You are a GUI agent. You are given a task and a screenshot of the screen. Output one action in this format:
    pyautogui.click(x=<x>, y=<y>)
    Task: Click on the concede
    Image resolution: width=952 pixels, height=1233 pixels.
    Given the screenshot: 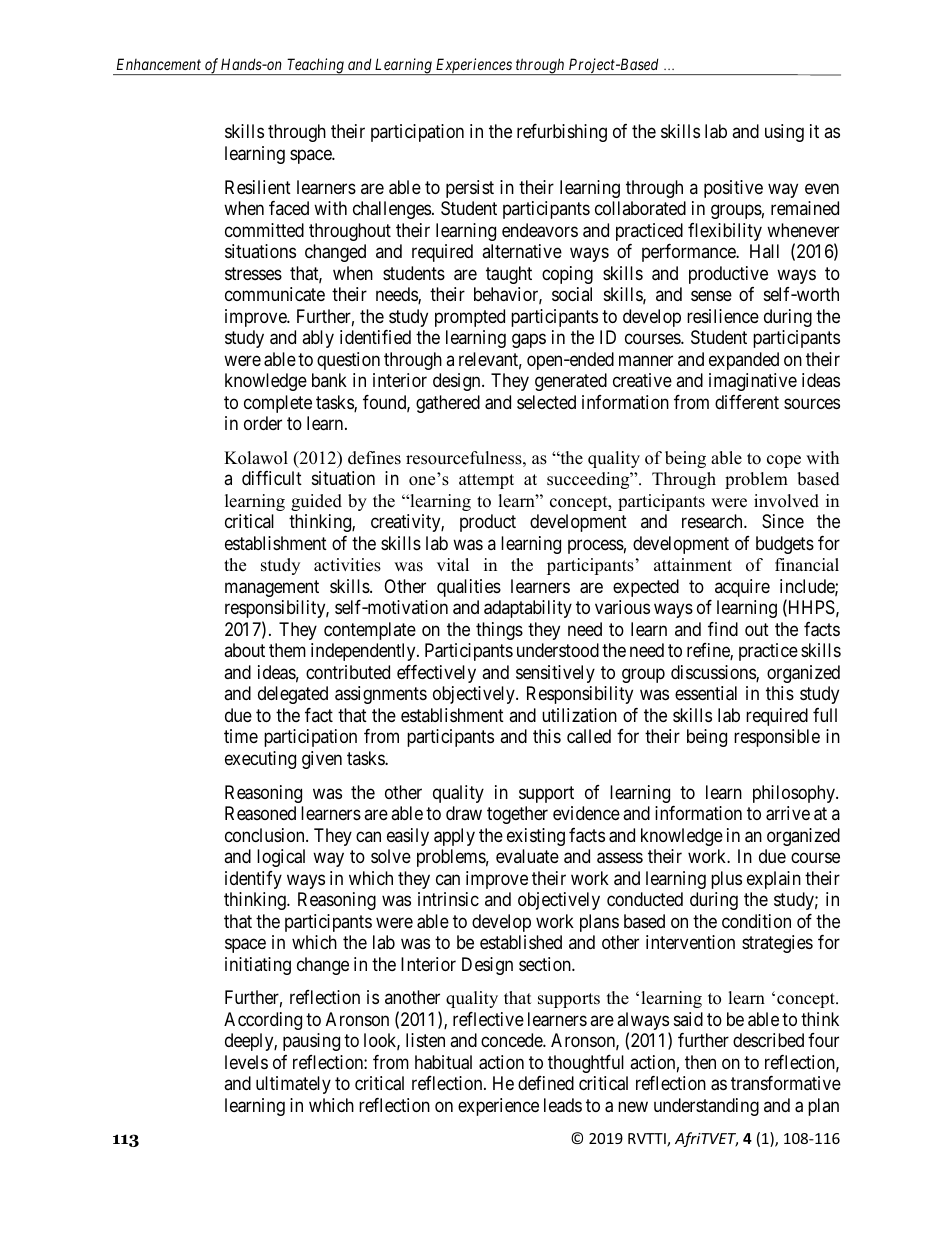 What is the action you would take?
    pyautogui.click(x=512, y=1040)
